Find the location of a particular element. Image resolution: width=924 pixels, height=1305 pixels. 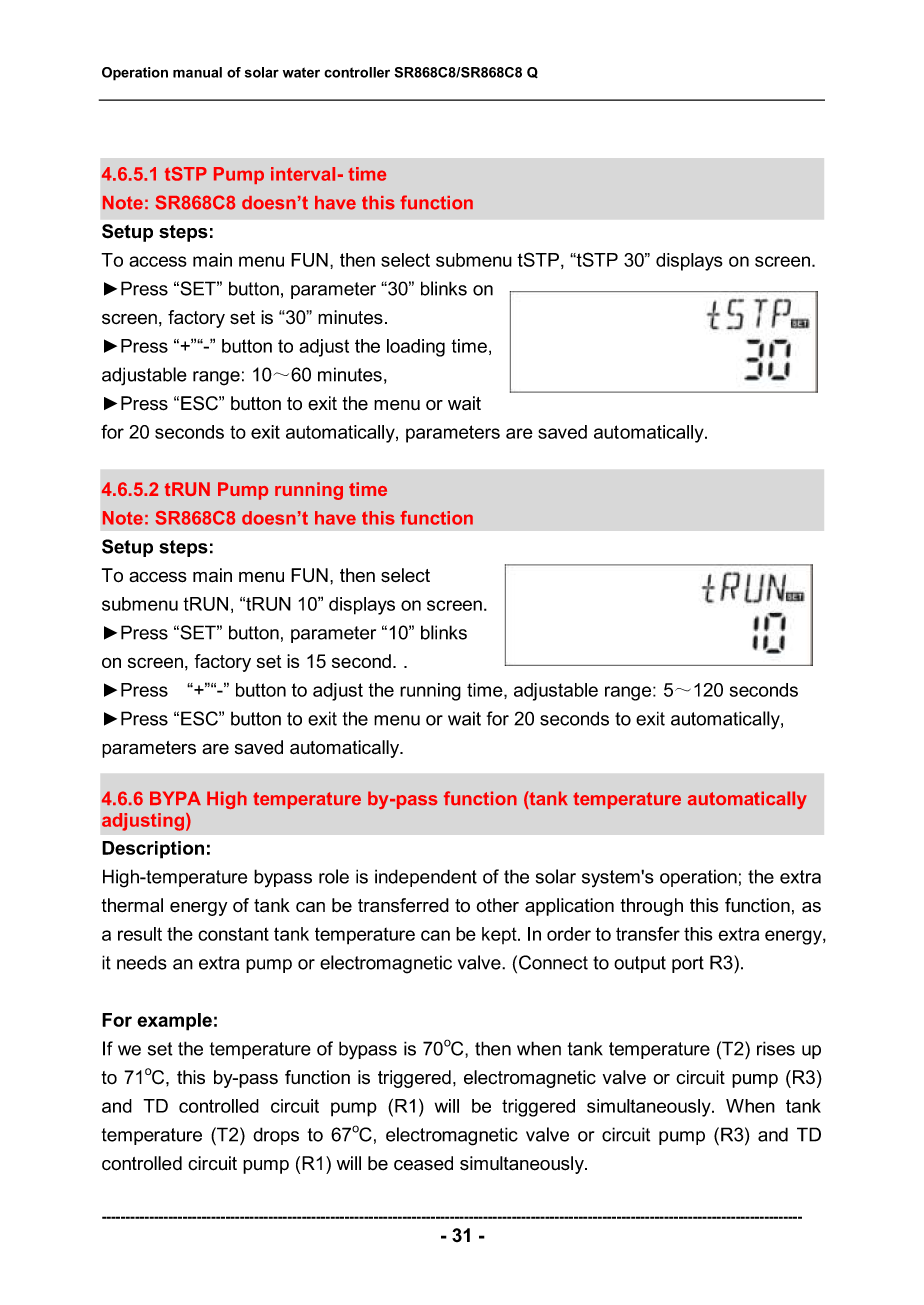

loading is located at coordinates (416, 348).
